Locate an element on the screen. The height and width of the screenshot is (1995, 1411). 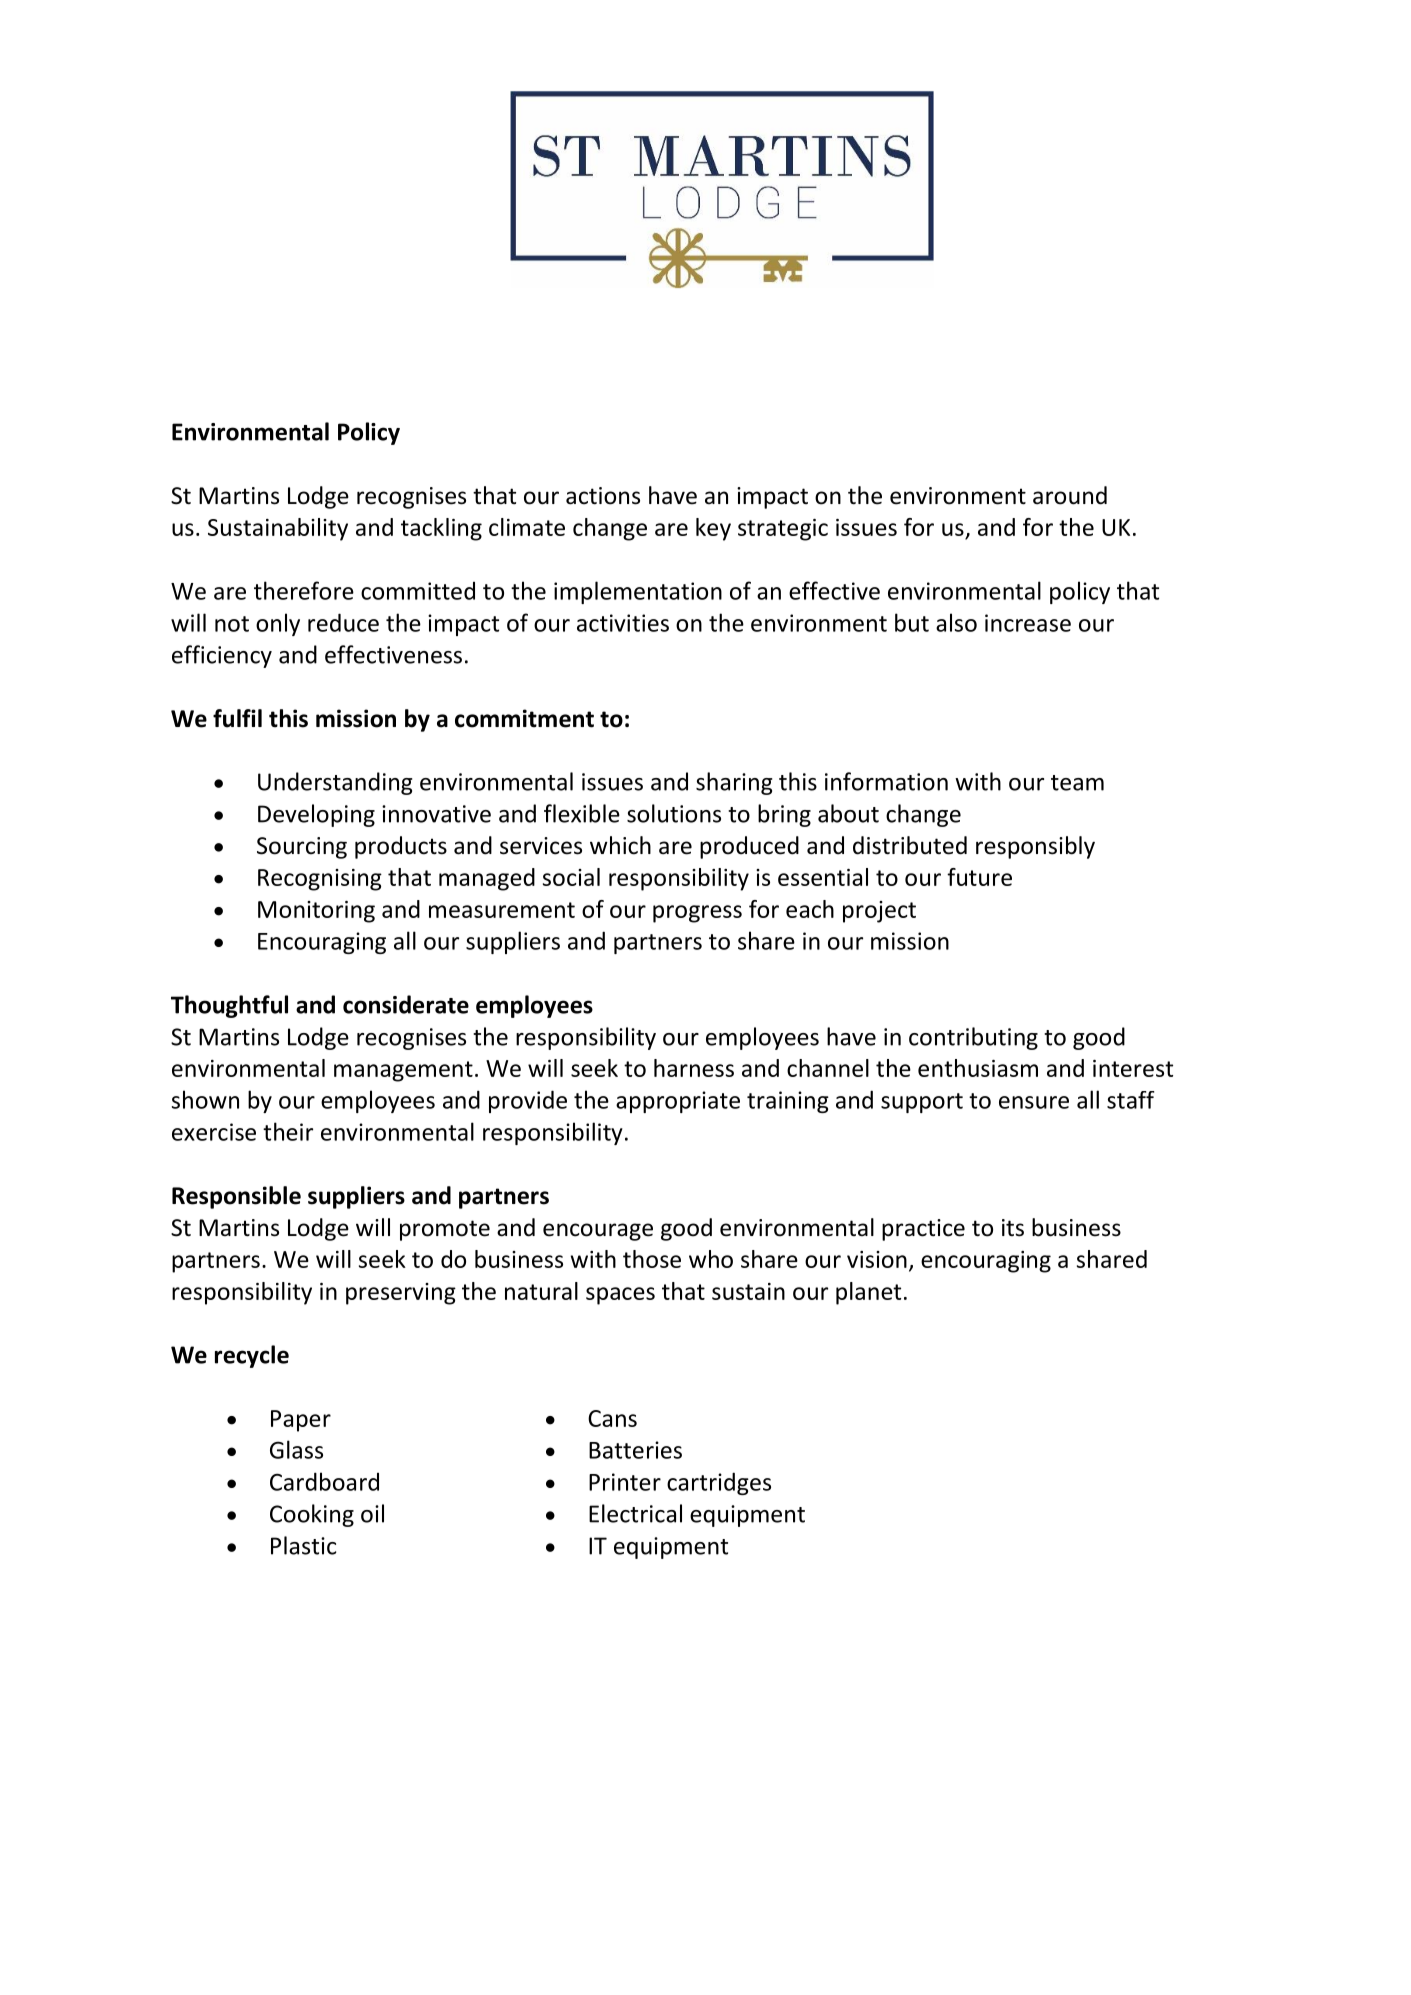
around is located at coordinates (1070, 495).
